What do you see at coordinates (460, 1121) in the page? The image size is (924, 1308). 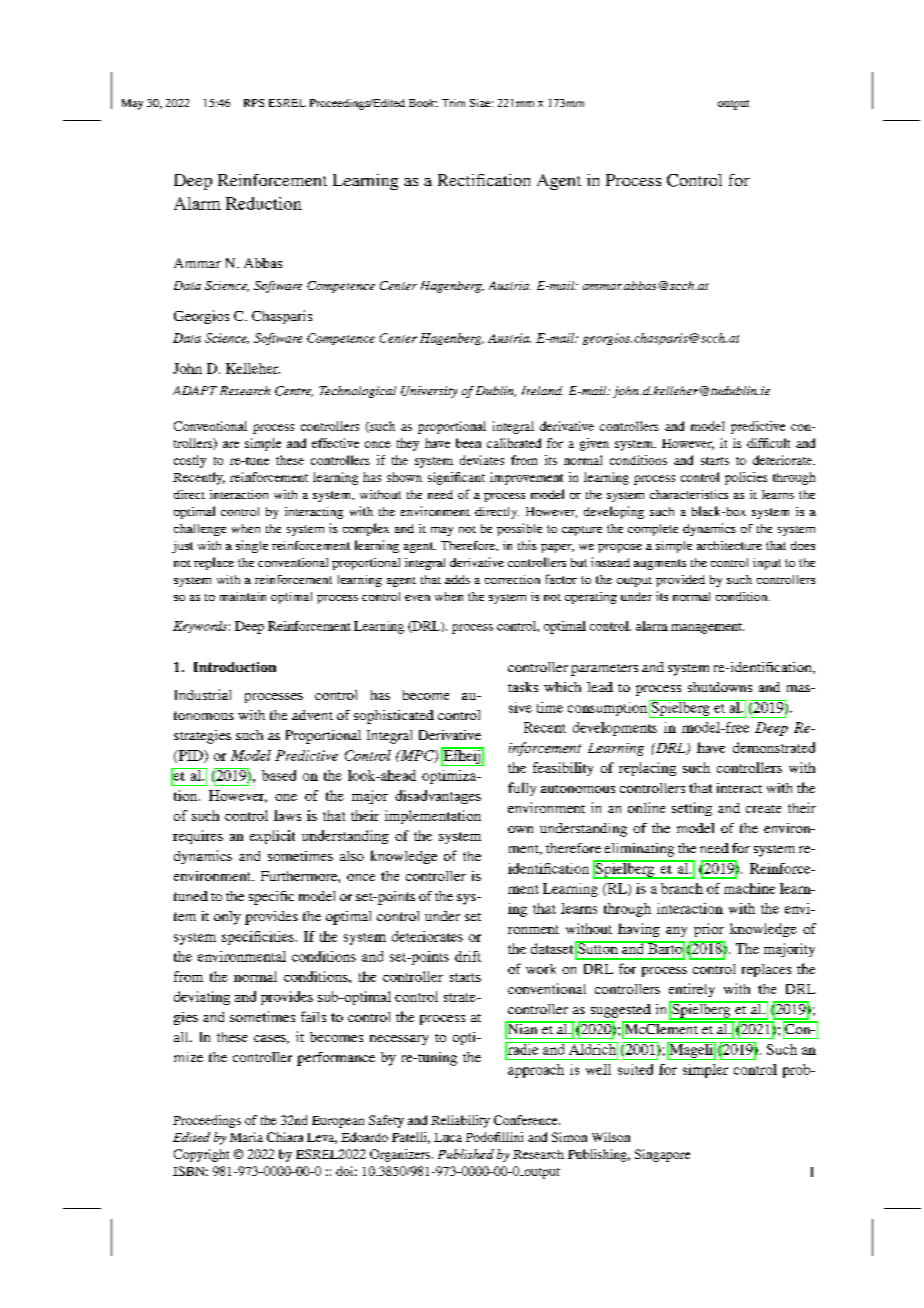 I see `Reliability` at bounding box center [460, 1121].
